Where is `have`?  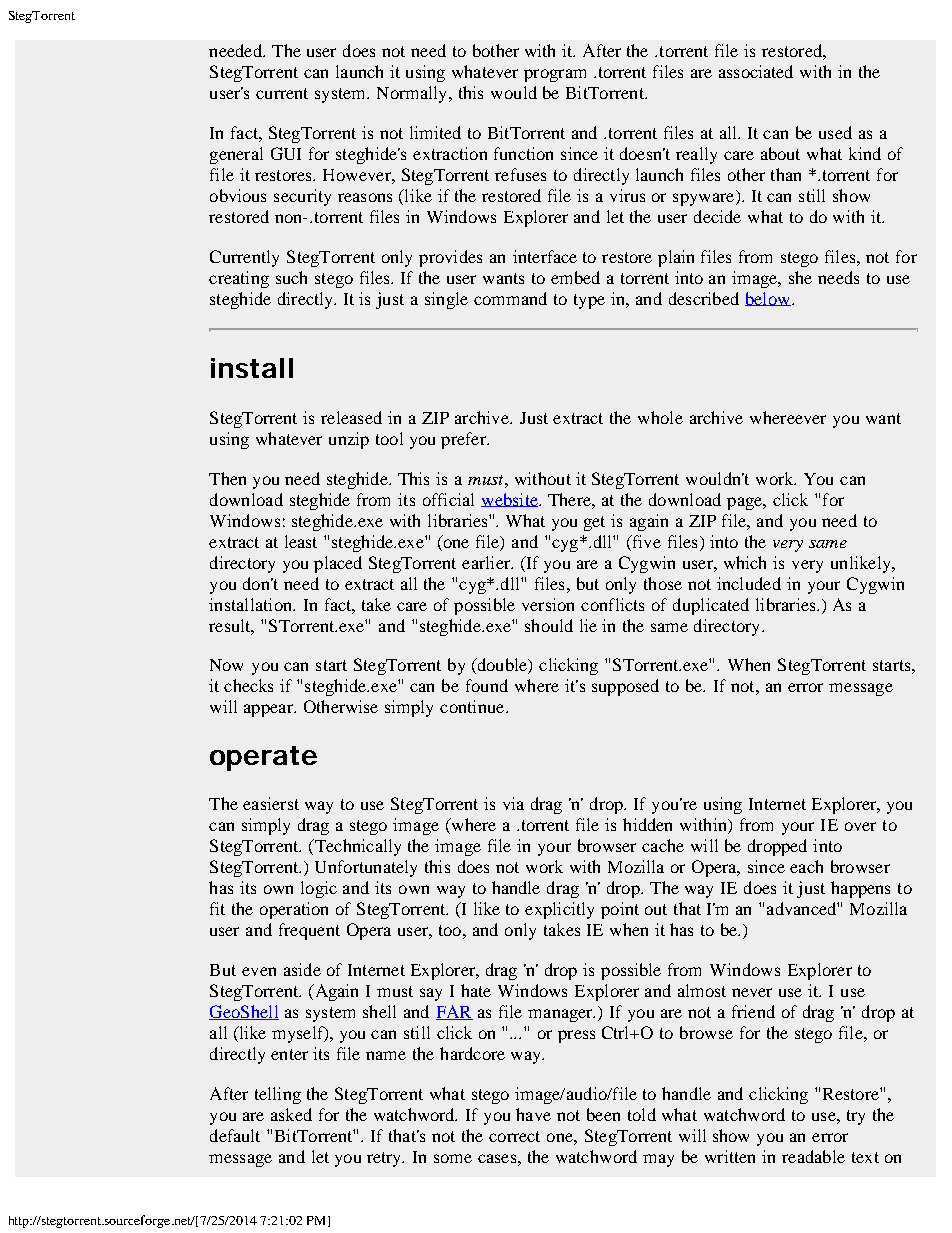 have is located at coordinates (533, 1114).
